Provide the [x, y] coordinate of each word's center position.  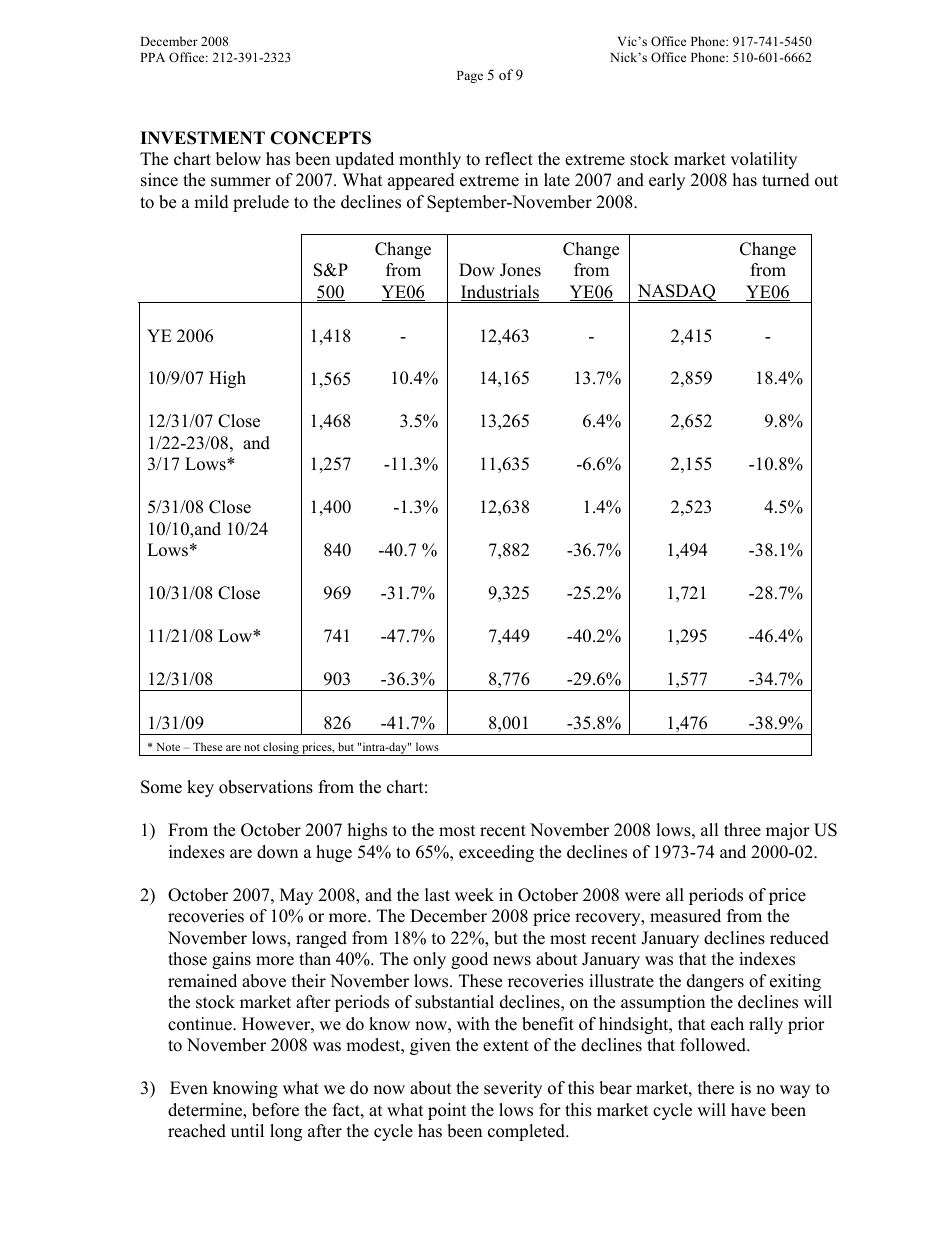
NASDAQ [676, 293]
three [742, 830]
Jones [520, 270]
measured [685, 916]
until [247, 1131]
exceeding [496, 853]
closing [281, 749]
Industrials [500, 293]
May [296, 896]
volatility [763, 160]
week [474, 895]
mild [211, 202]
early [667, 181]
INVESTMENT [202, 138]
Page [470, 77]
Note [168, 747]
